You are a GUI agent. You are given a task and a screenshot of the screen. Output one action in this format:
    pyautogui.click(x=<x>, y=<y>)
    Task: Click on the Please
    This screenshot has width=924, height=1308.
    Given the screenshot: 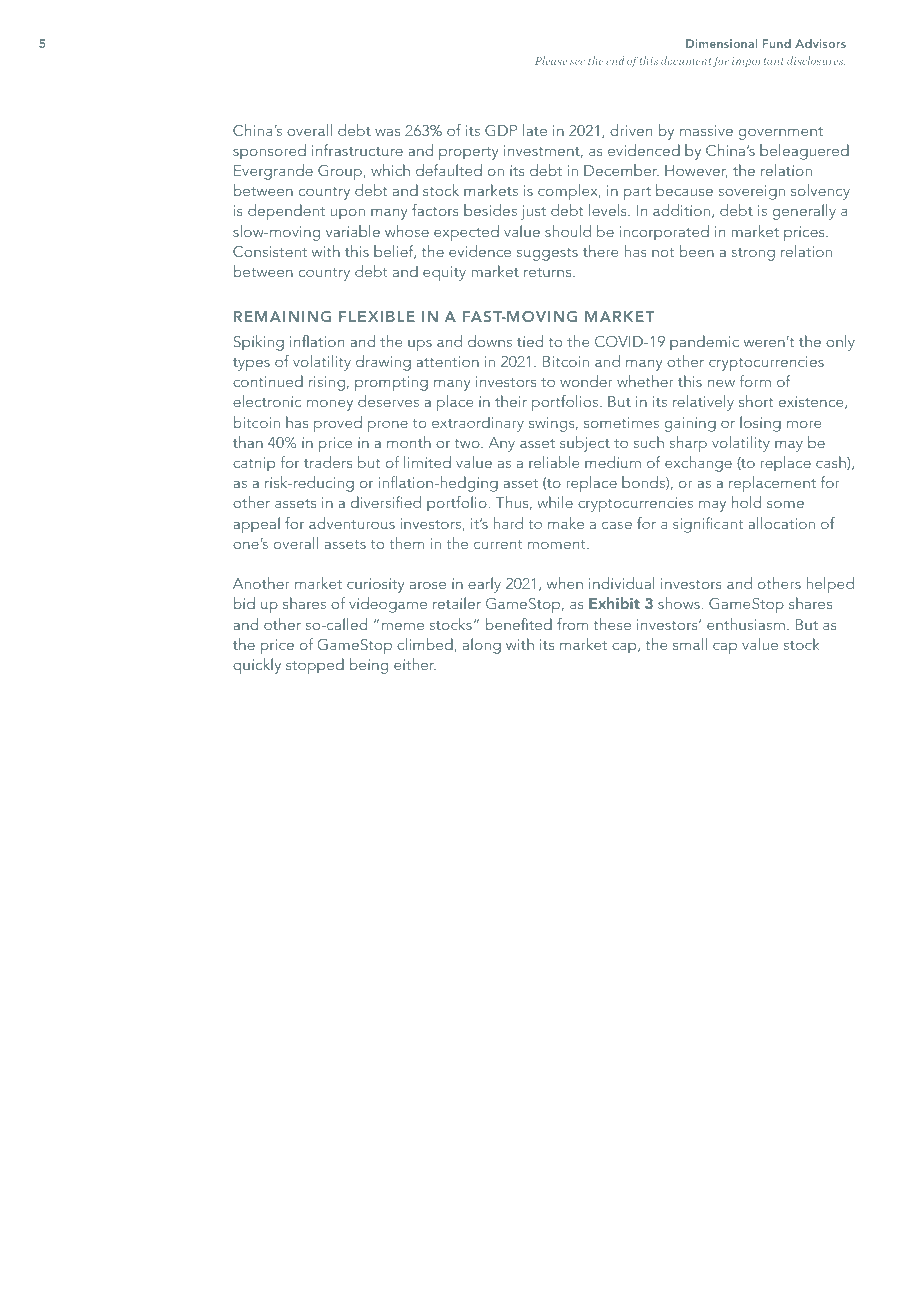 What is the action you would take?
    pyautogui.click(x=551, y=60)
